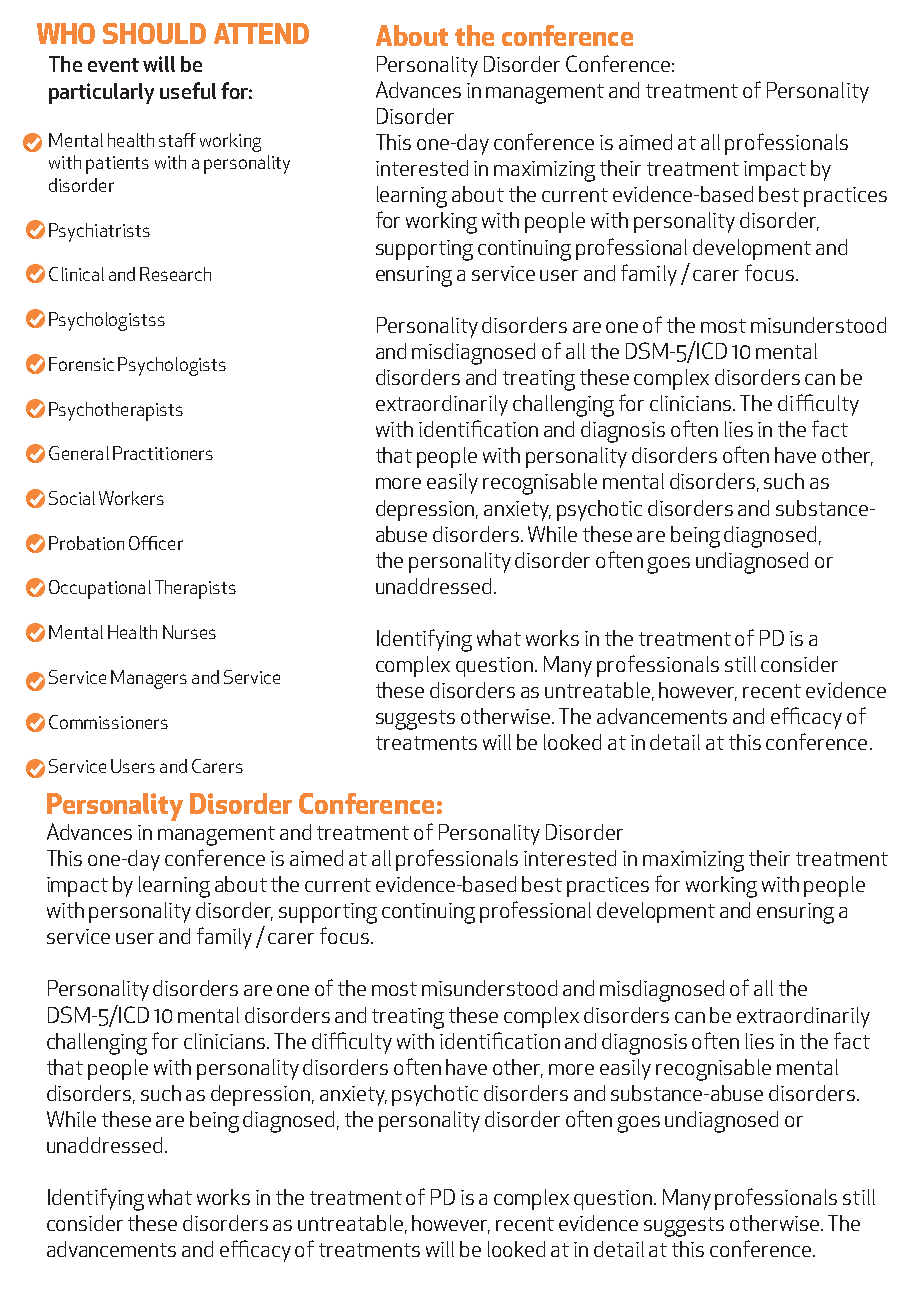  I want to click on ATTEND, so click(261, 33).
